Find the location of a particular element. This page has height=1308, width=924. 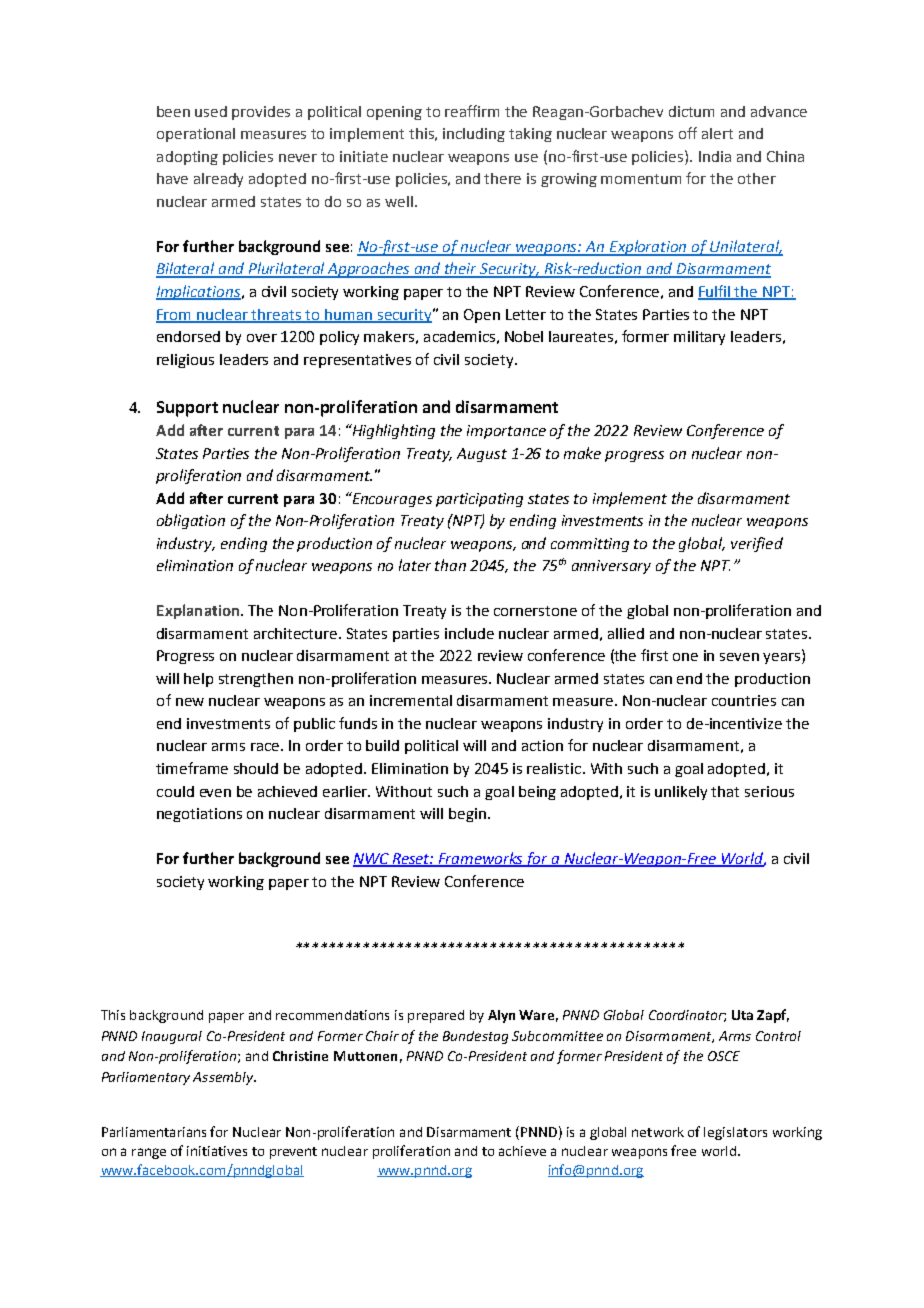

importance is located at coordinates (506, 432).
